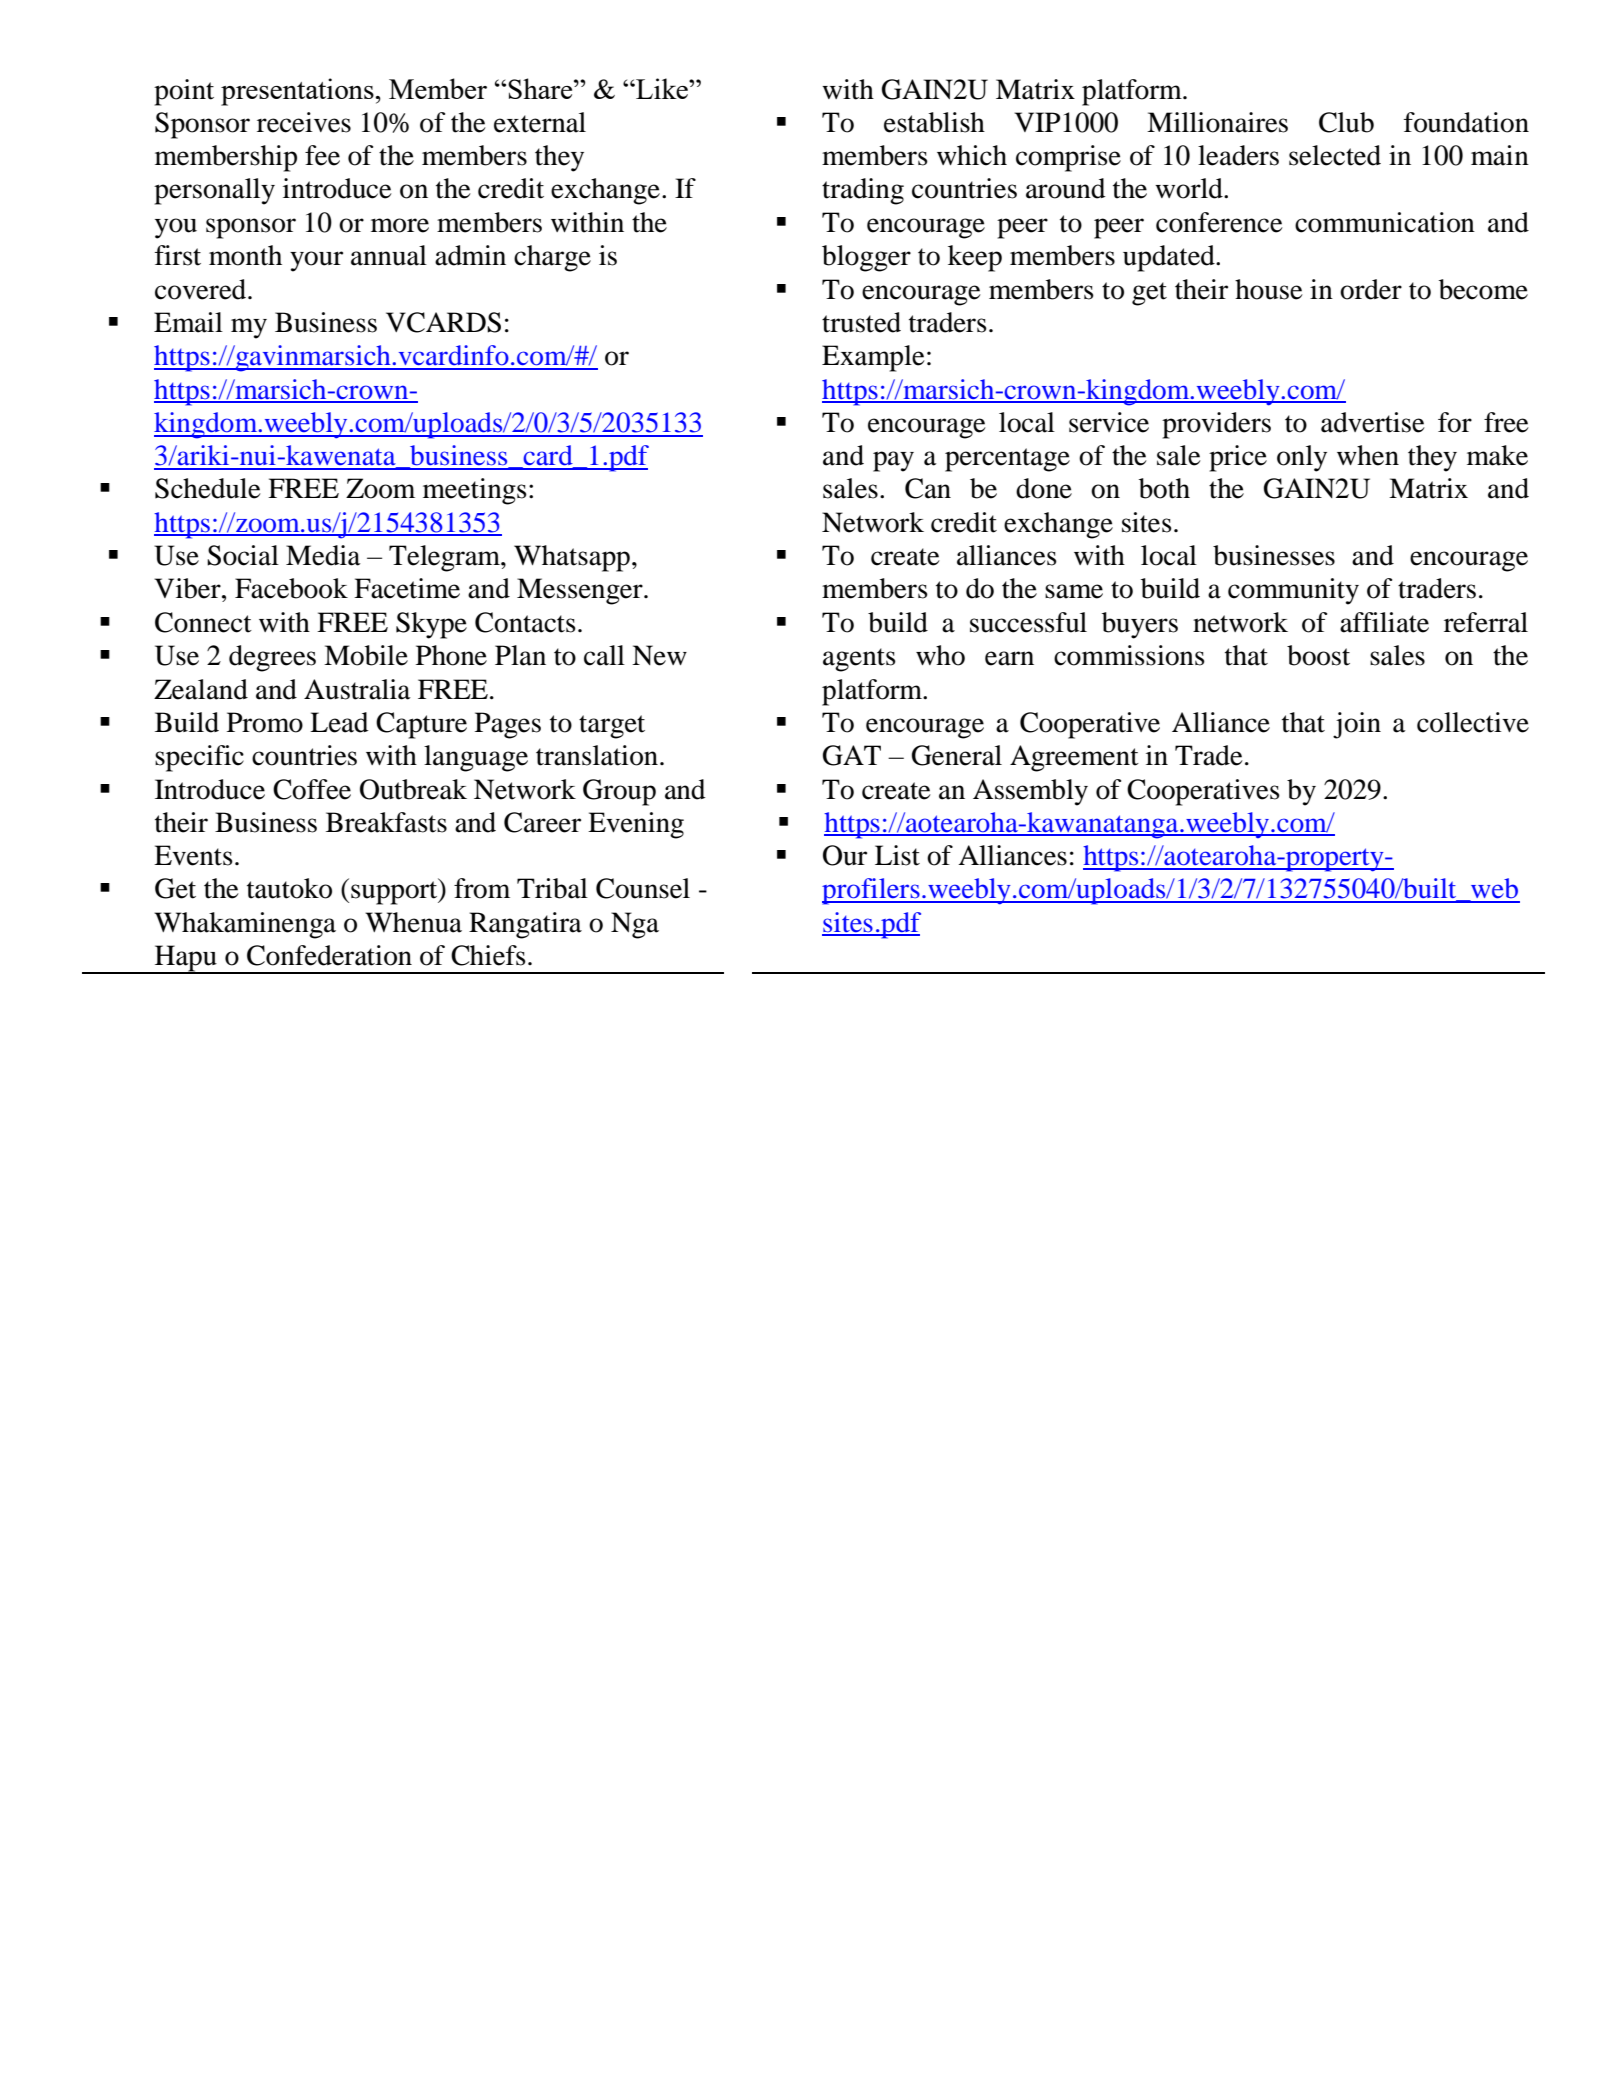 This page has height=2086, width=1612. I want to click on Counsel, so click(643, 888).
